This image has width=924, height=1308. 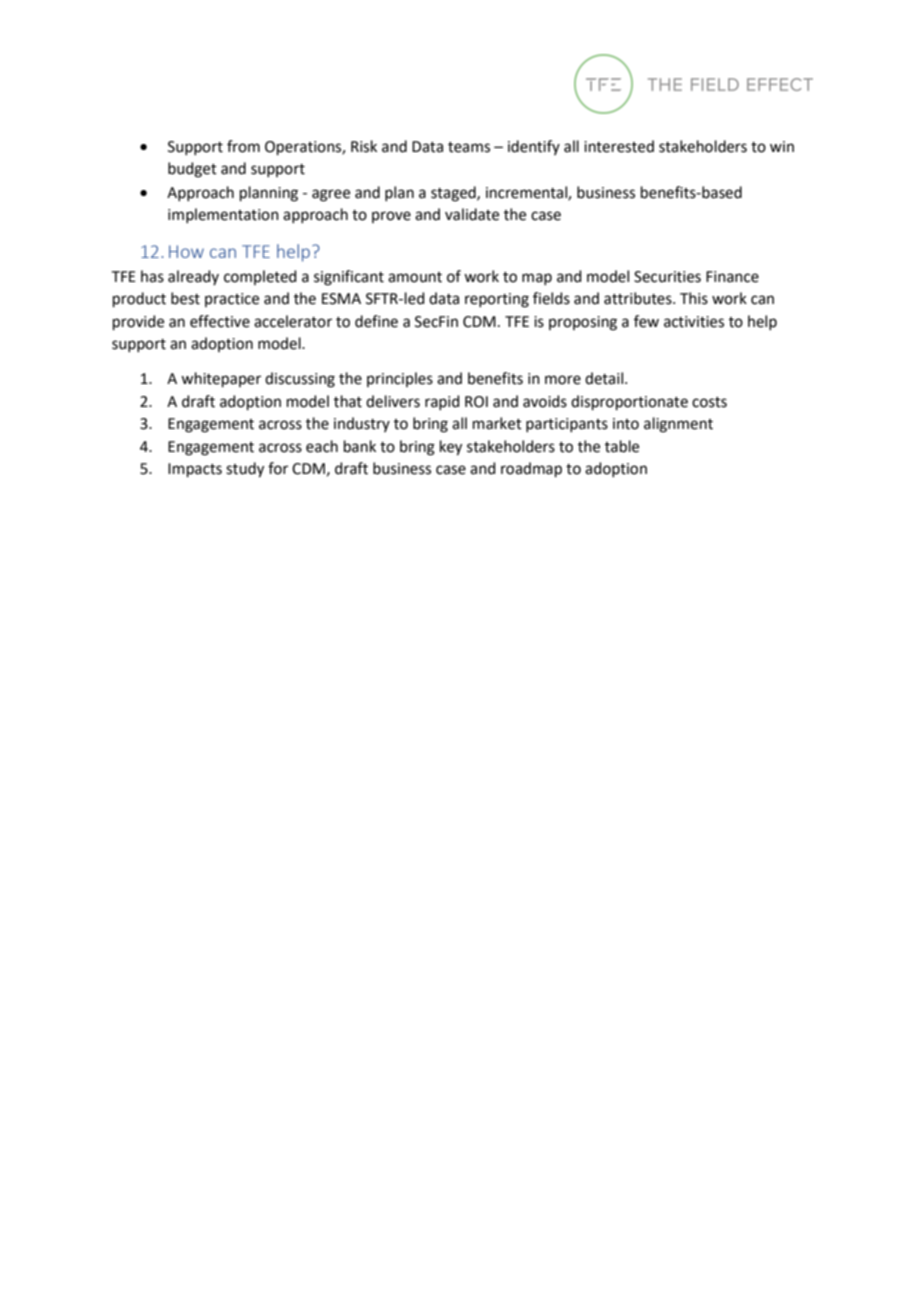 What do you see at coordinates (243, 146) in the image?
I see `from` at bounding box center [243, 146].
